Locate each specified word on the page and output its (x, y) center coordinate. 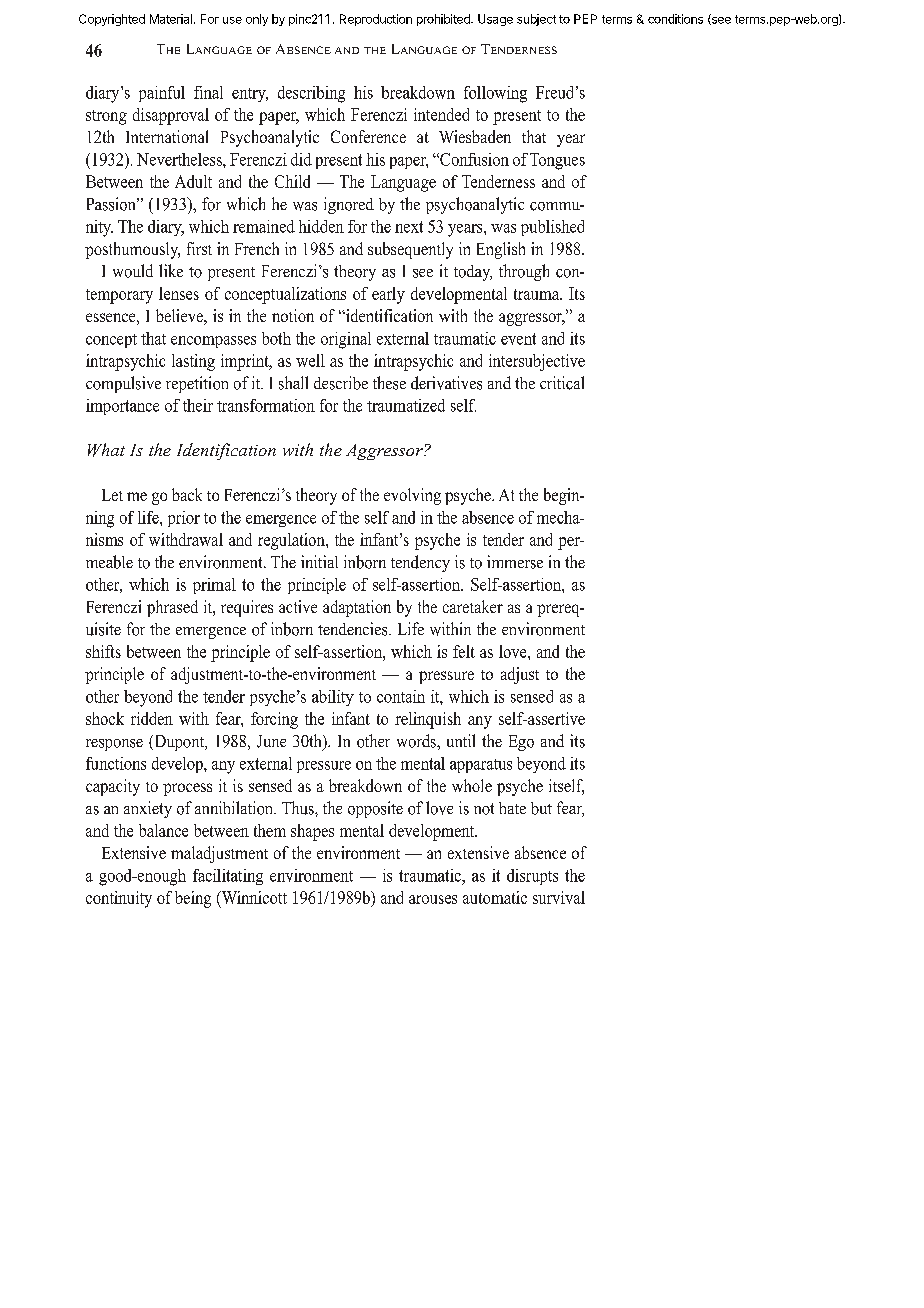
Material (171, 19)
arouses (433, 899)
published (552, 228)
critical (562, 383)
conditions (675, 19)
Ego (521, 743)
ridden (152, 718)
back (187, 494)
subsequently (410, 250)
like (171, 270)
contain (401, 696)
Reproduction (376, 20)
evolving (412, 496)
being (193, 899)
